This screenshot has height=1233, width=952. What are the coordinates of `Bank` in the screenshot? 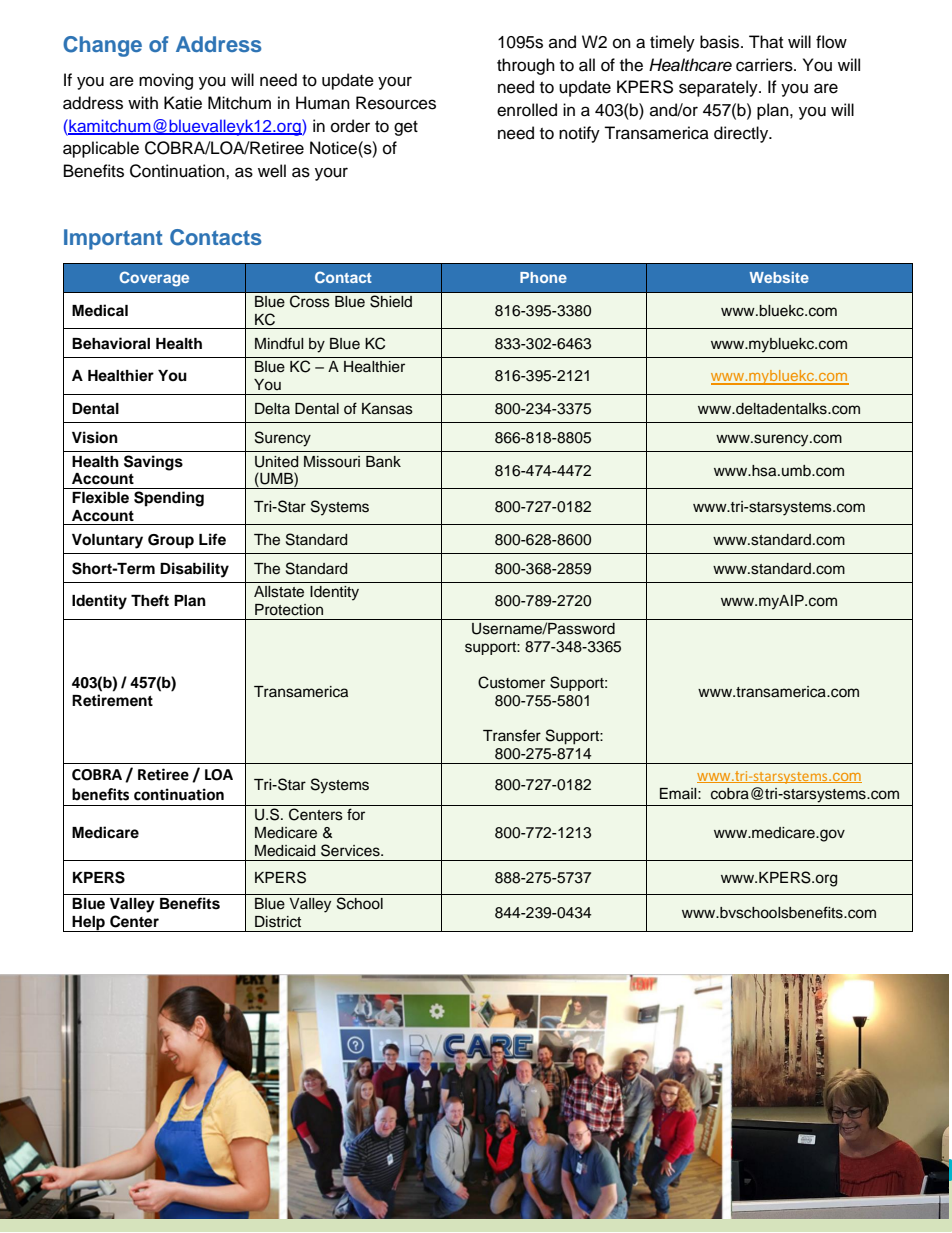 It's located at (383, 461).
